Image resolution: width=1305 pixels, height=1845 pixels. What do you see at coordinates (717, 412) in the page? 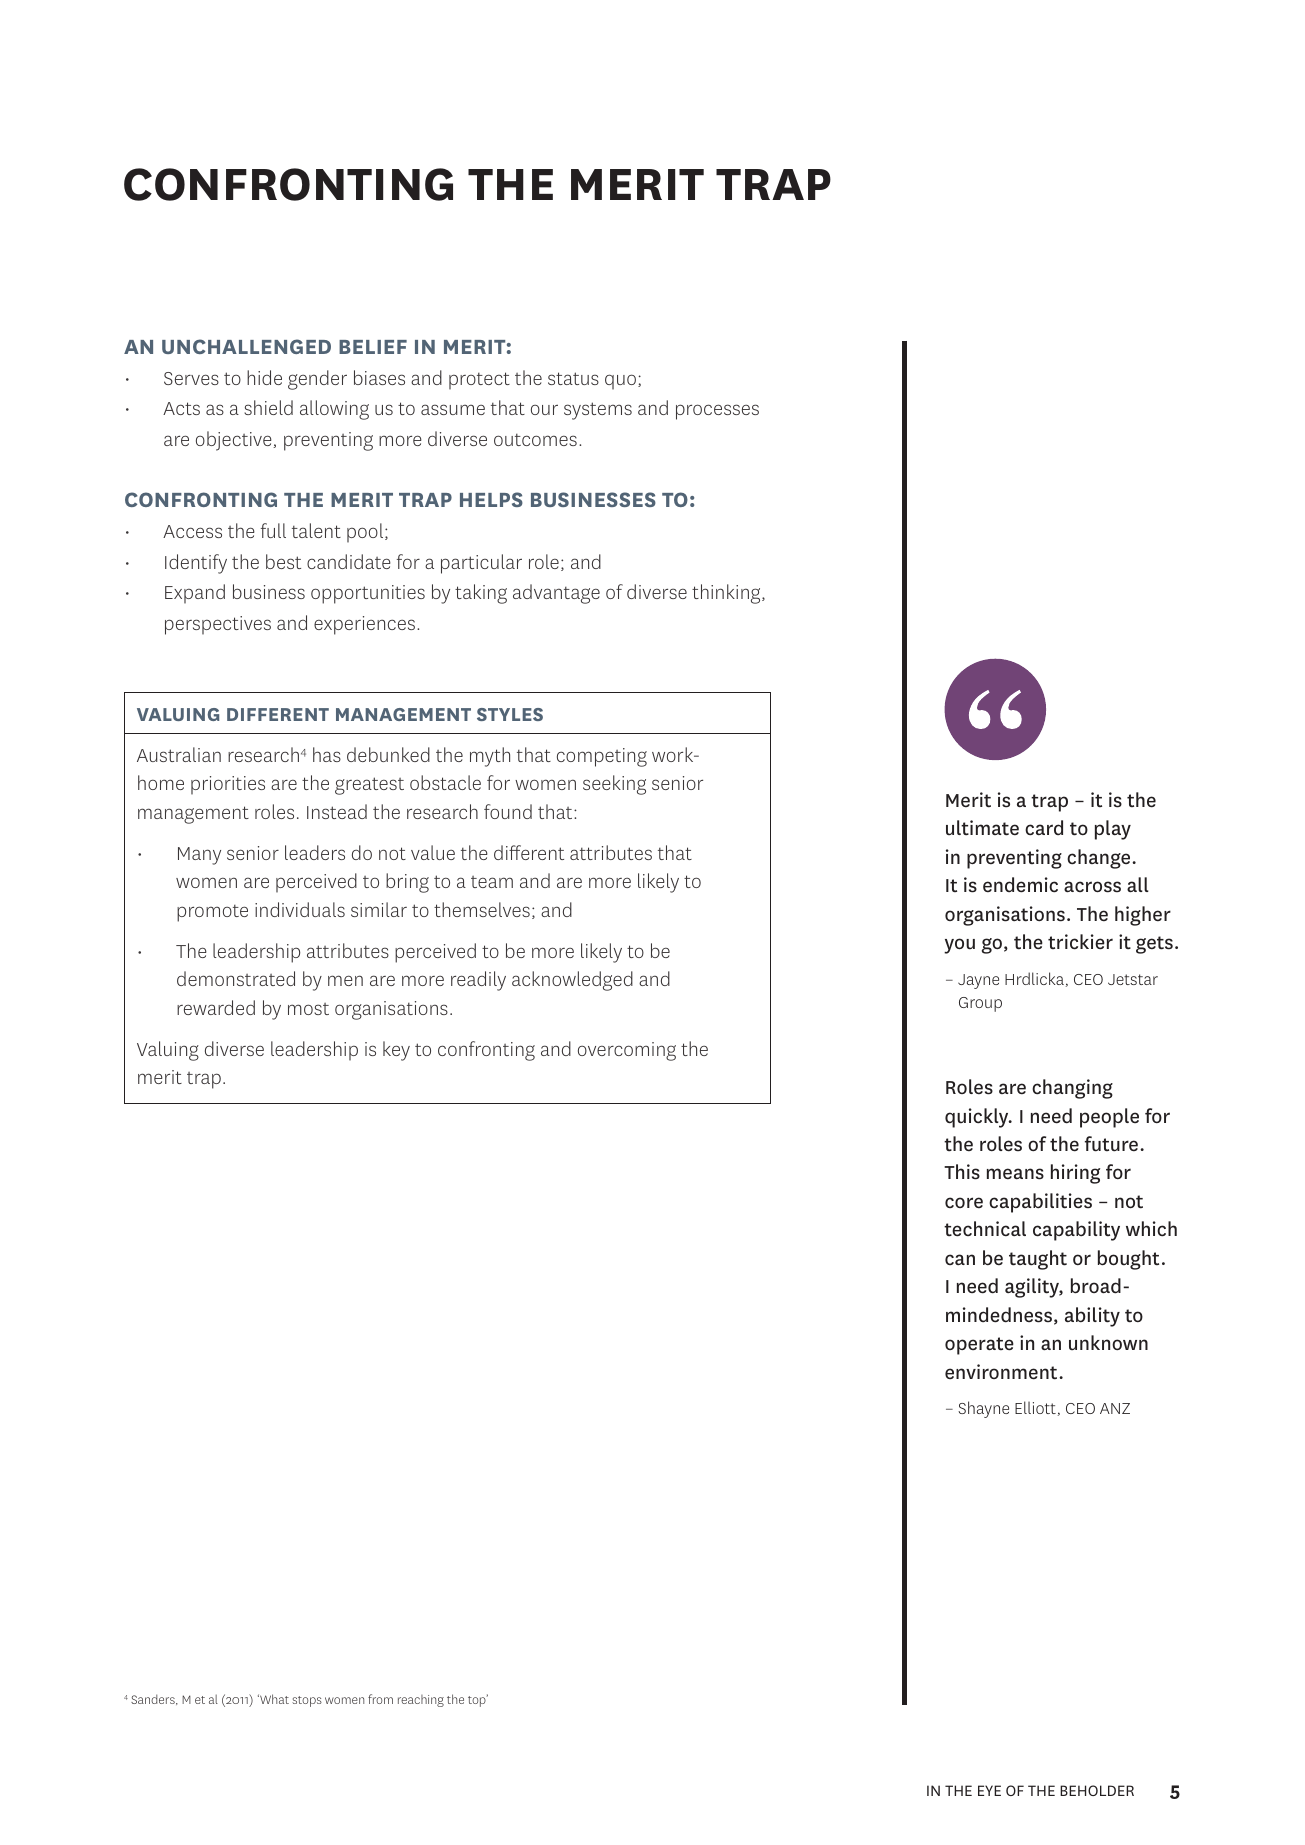
I see `processes` at bounding box center [717, 412].
